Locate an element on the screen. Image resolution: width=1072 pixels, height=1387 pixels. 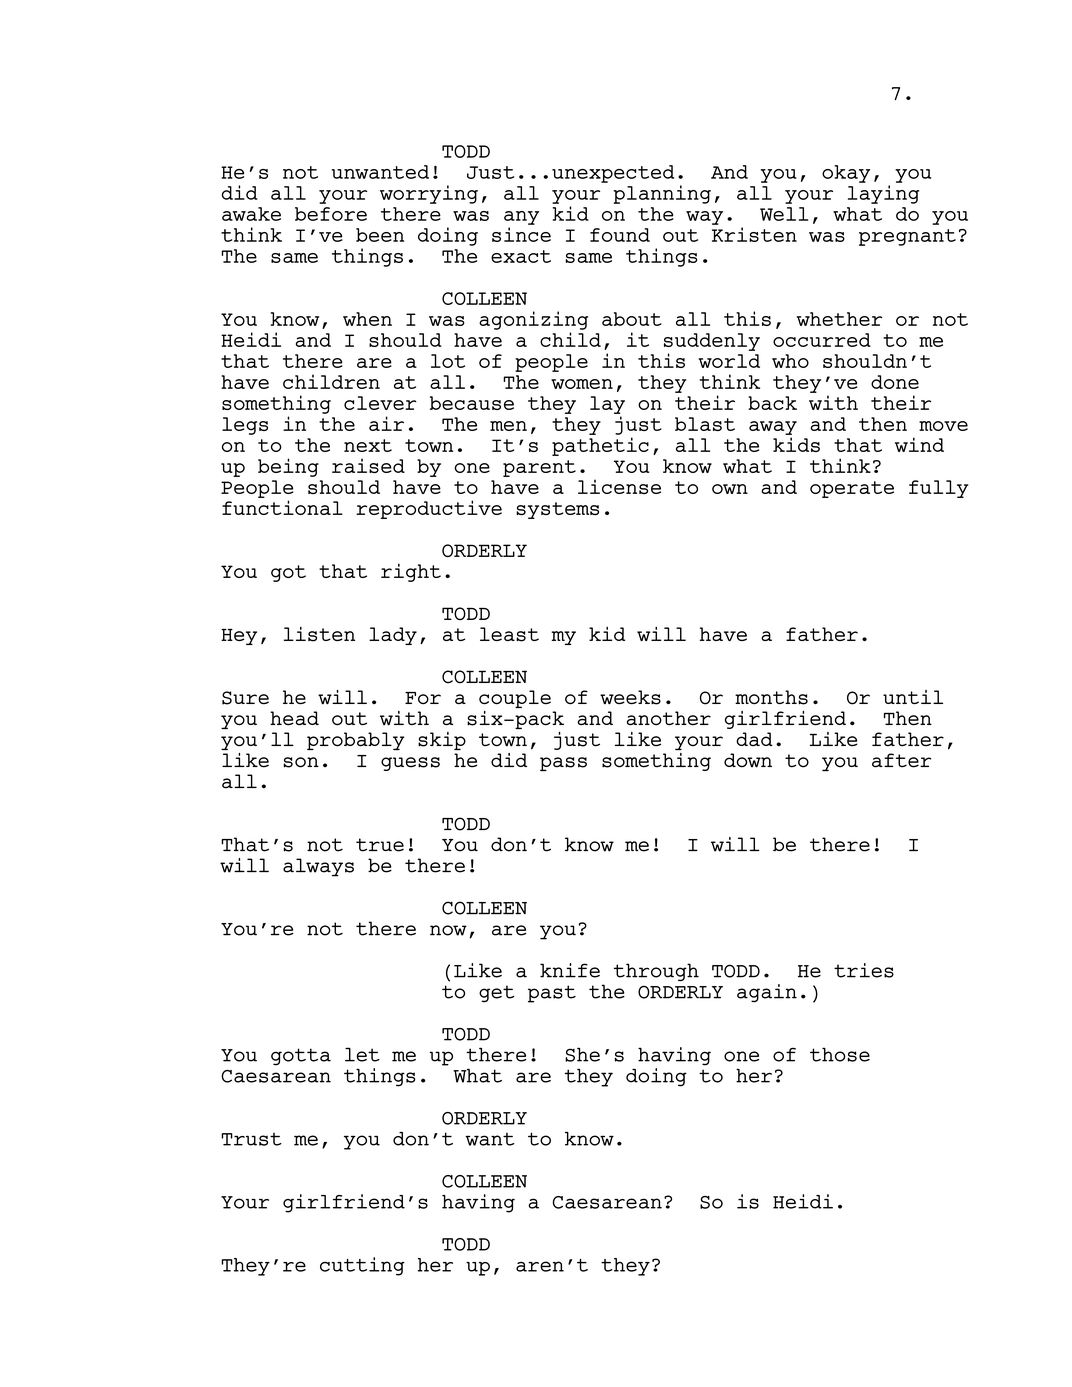
before is located at coordinates (331, 214).
